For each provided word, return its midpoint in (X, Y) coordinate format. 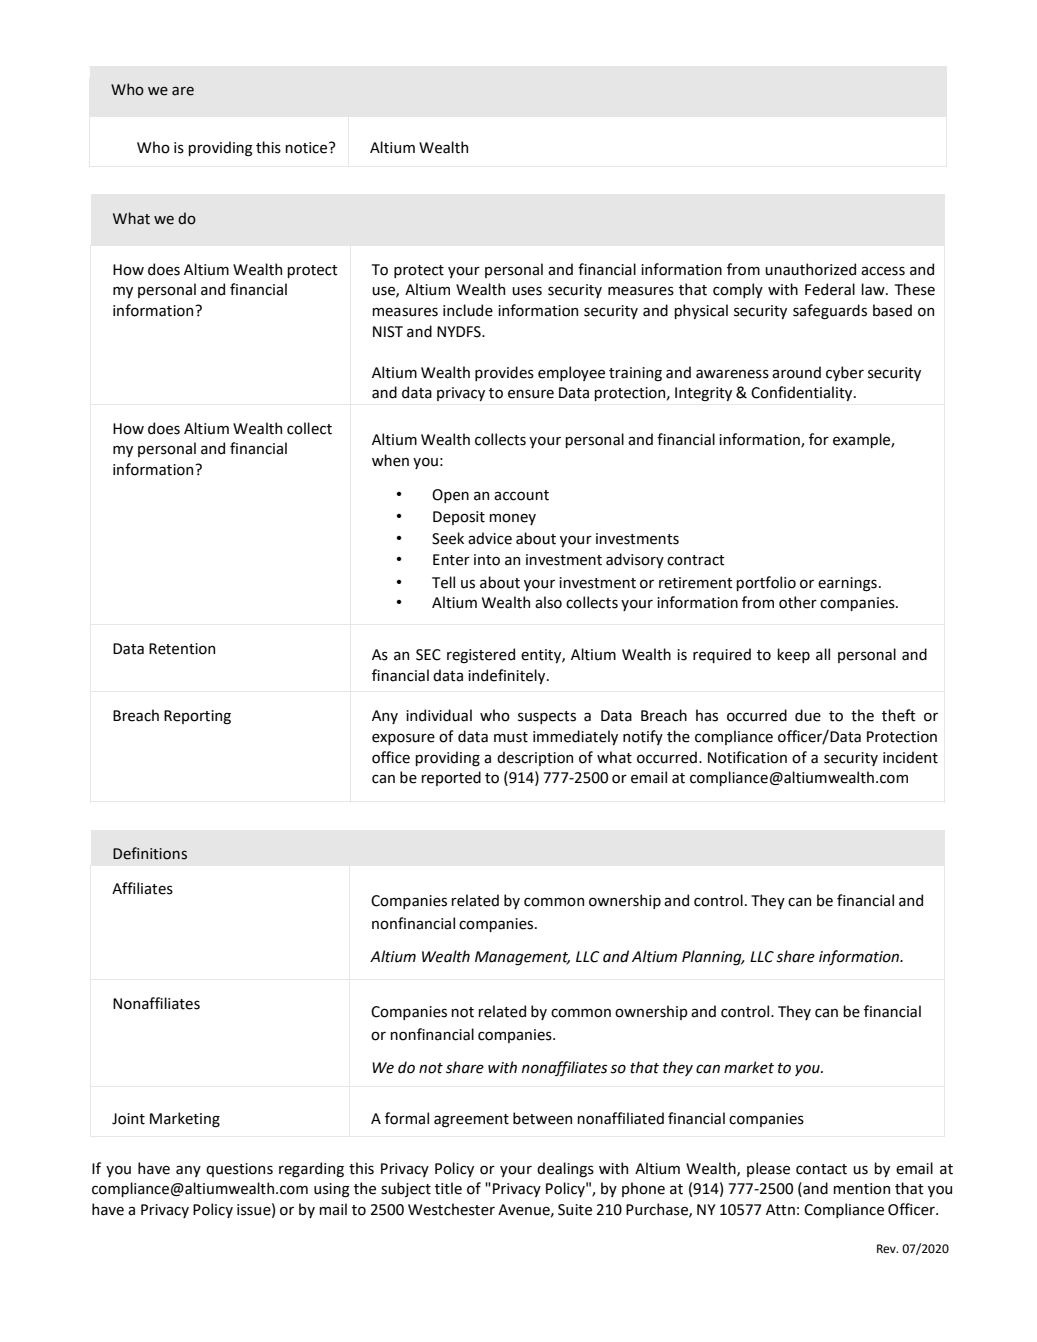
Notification (747, 757)
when (390, 460)
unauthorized (810, 269)
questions (239, 1170)
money (512, 519)
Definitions (150, 853)
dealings (565, 1169)
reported (451, 778)
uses (527, 291)
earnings (847, 584)
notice (306, 148)
